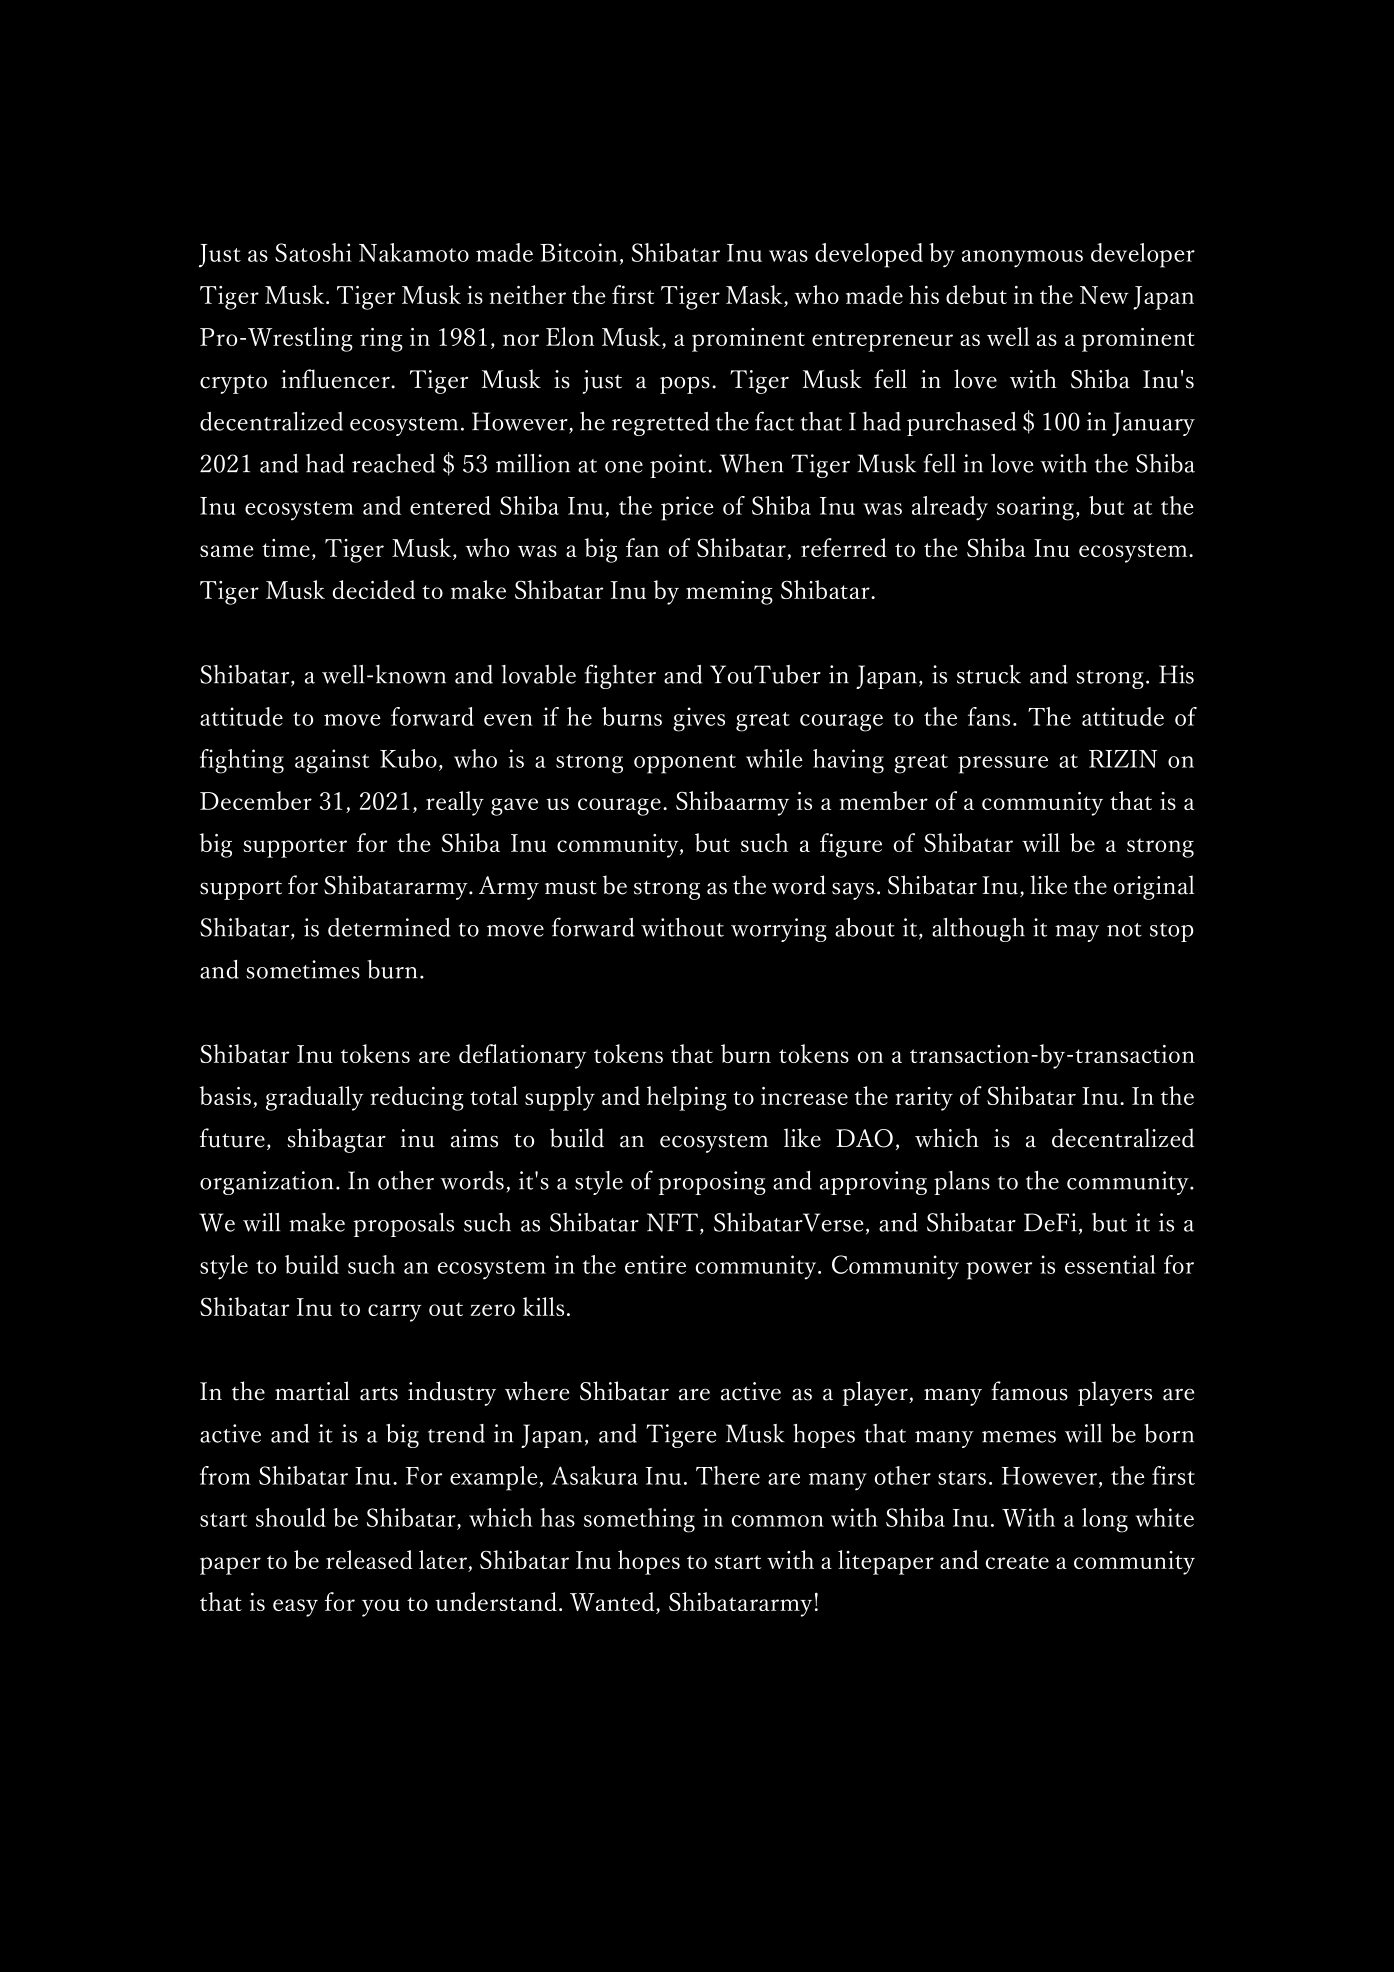 The height and width of the screenshot is (1972, 1394). Describe the element at coordinates (779, 930) in the screenshot. I see `worrying` at that location.
